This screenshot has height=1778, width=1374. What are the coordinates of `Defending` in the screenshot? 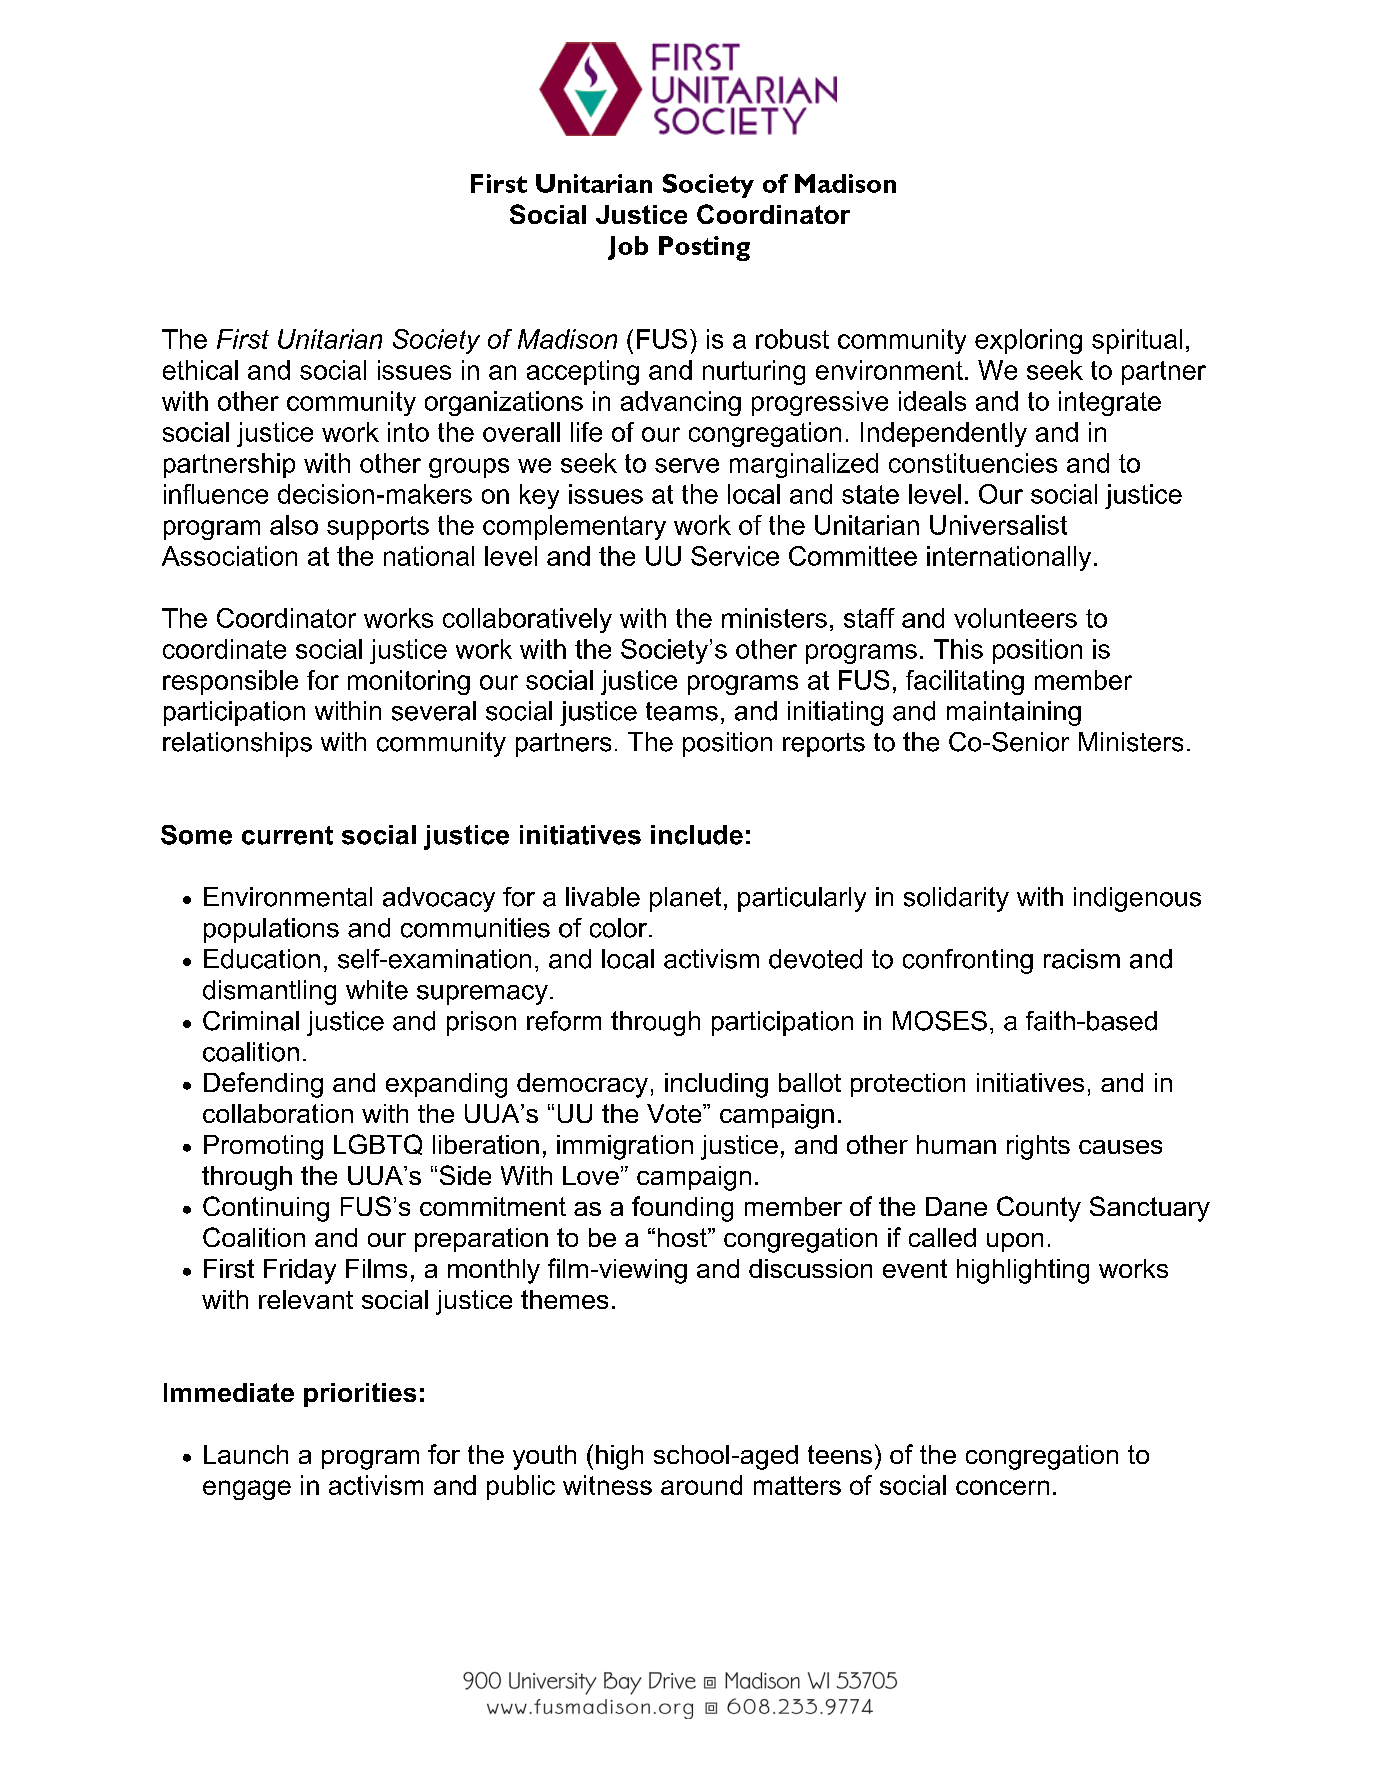 It's located at (263, 1085).
